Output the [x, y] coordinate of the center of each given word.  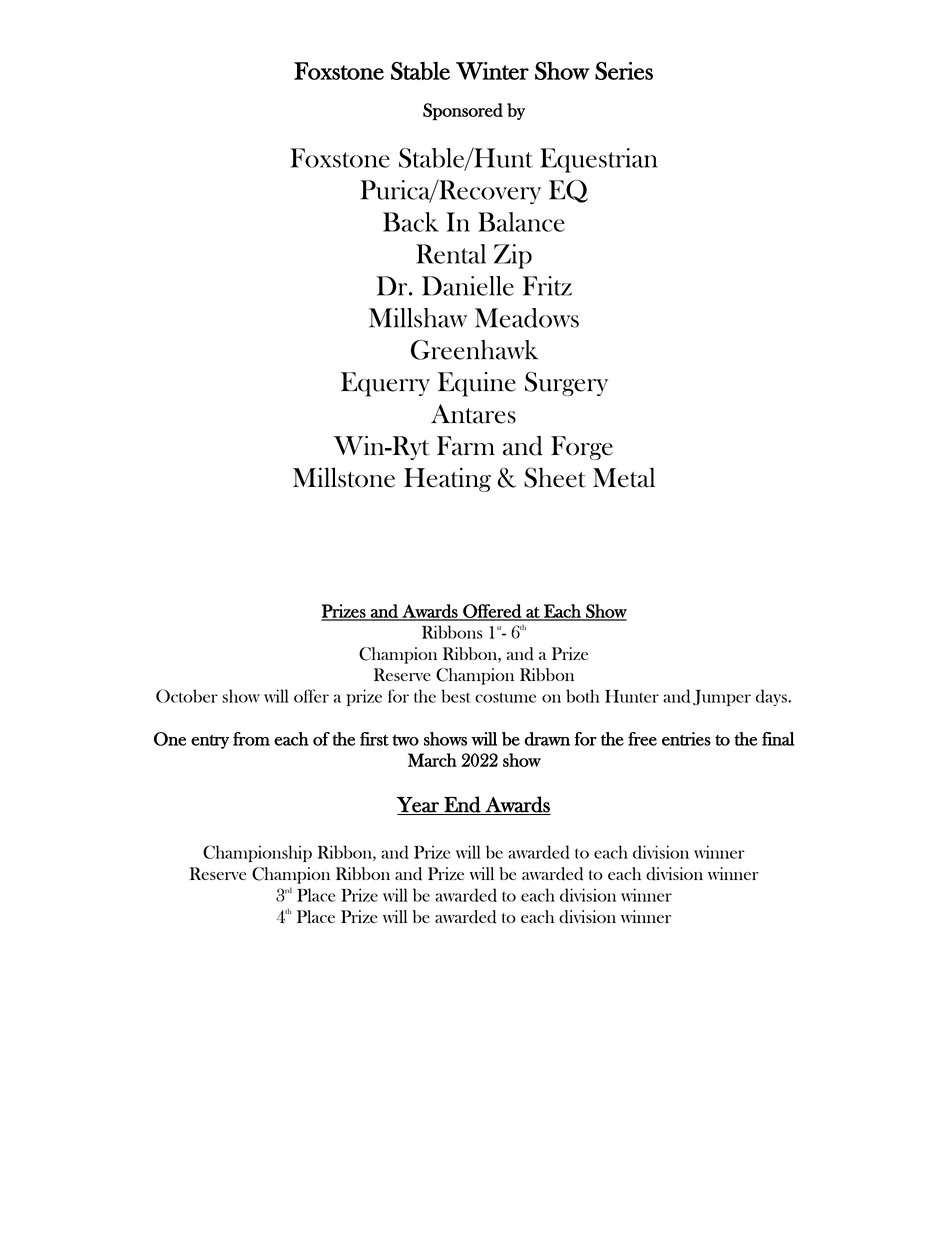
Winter [492, 71]
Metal [624, 477]
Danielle [468, 286]
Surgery [566, 384]
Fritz [547, 286]
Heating [447, 479]
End [462, 805]
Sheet [555, 477]
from [251, 739]
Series [624, 71]
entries [686, 739]
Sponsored [463, 112]
